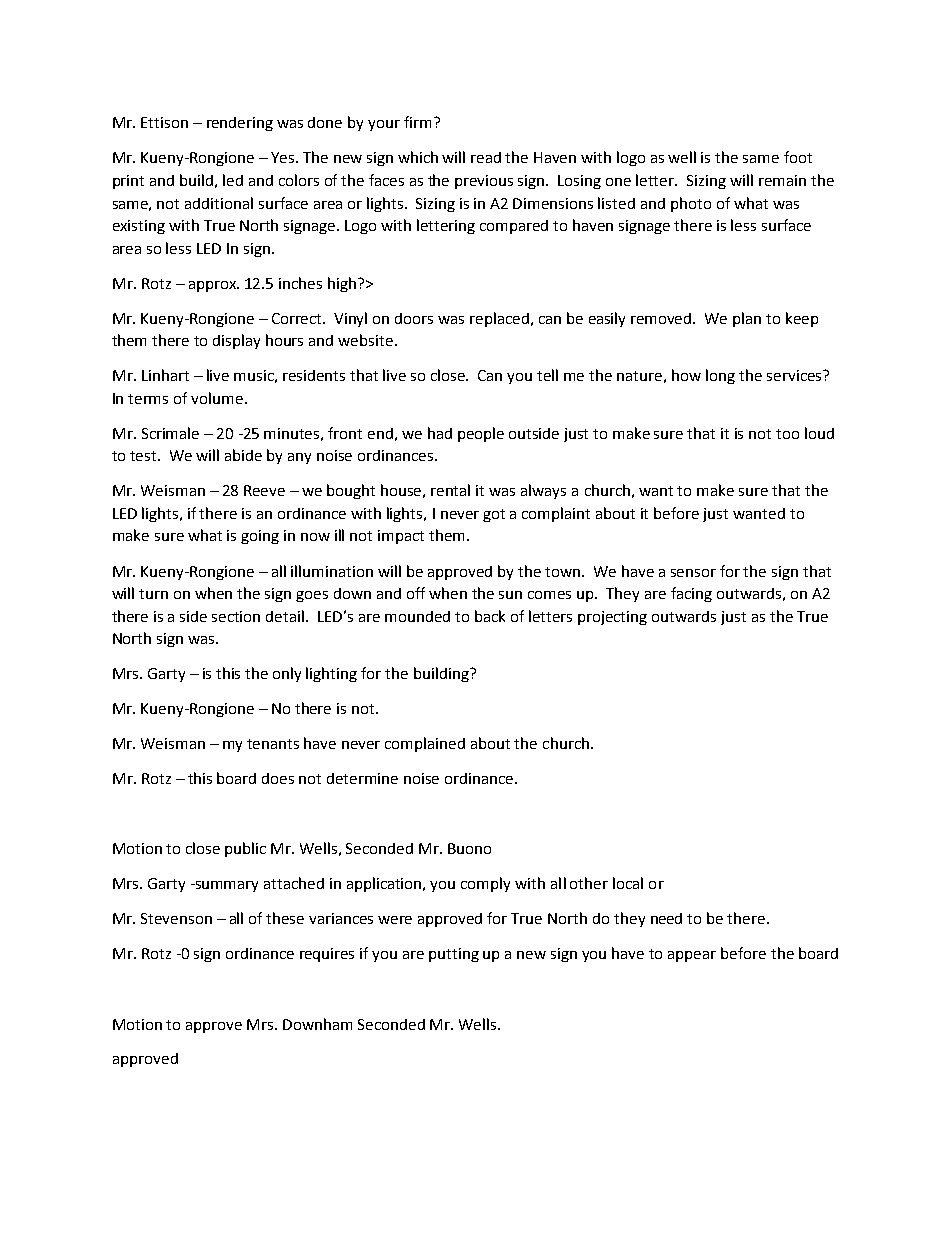 The height and width of the screenshot is (1233, 952). What do you see at coordinates (176, 918) in the screenshot?
I see `Stevenson` at bounding box center [176, 918].
